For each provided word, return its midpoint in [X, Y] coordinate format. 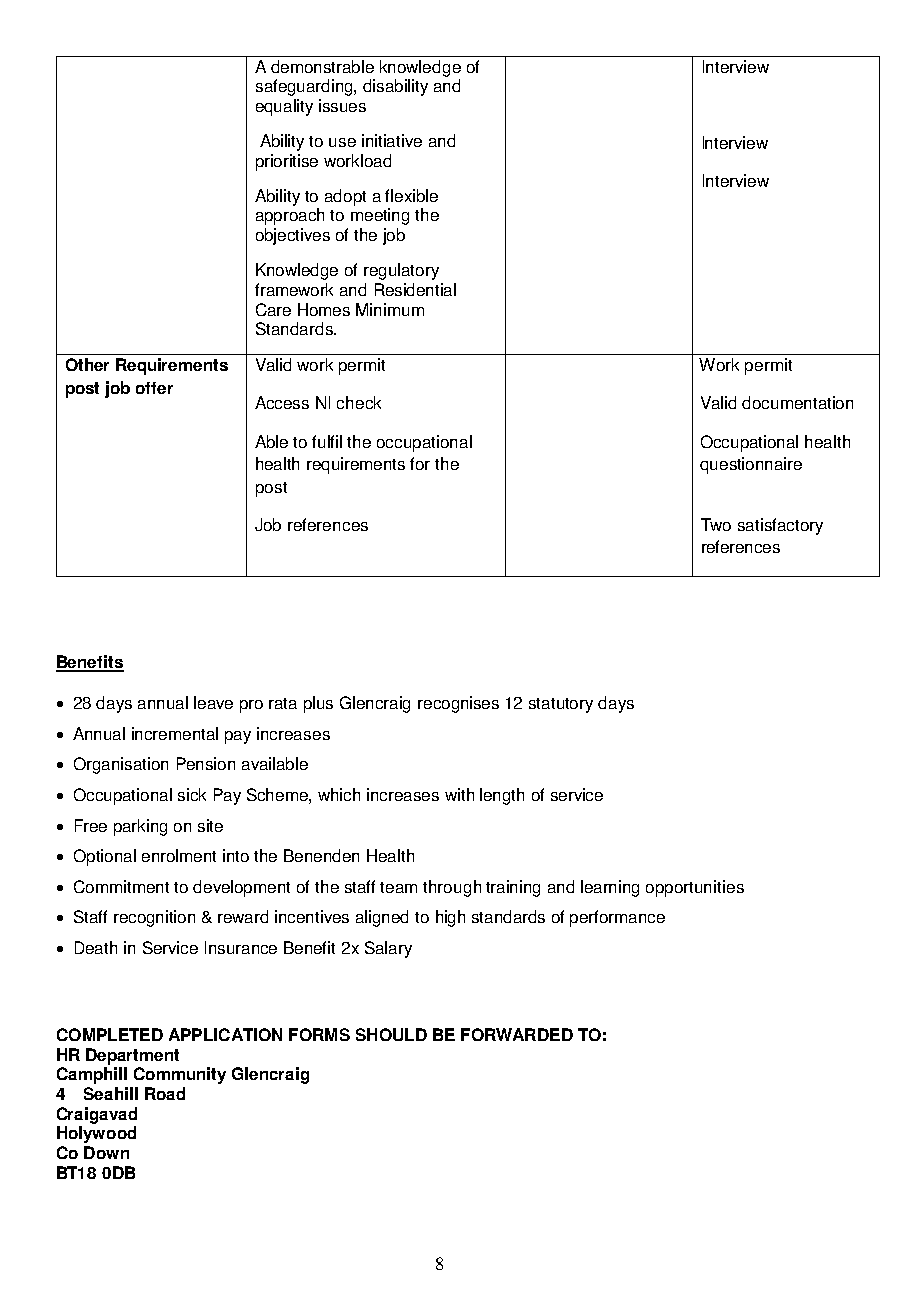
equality [284, 107]
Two [716, 524]
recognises [458, 704]
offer [154, 388]
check [359, 402]
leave [213, 702]
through [452, 888]
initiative [392, 140]
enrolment [179, 855]
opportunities [695, 888]
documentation [797, 402]
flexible [411, 195]
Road [165, 1093]
